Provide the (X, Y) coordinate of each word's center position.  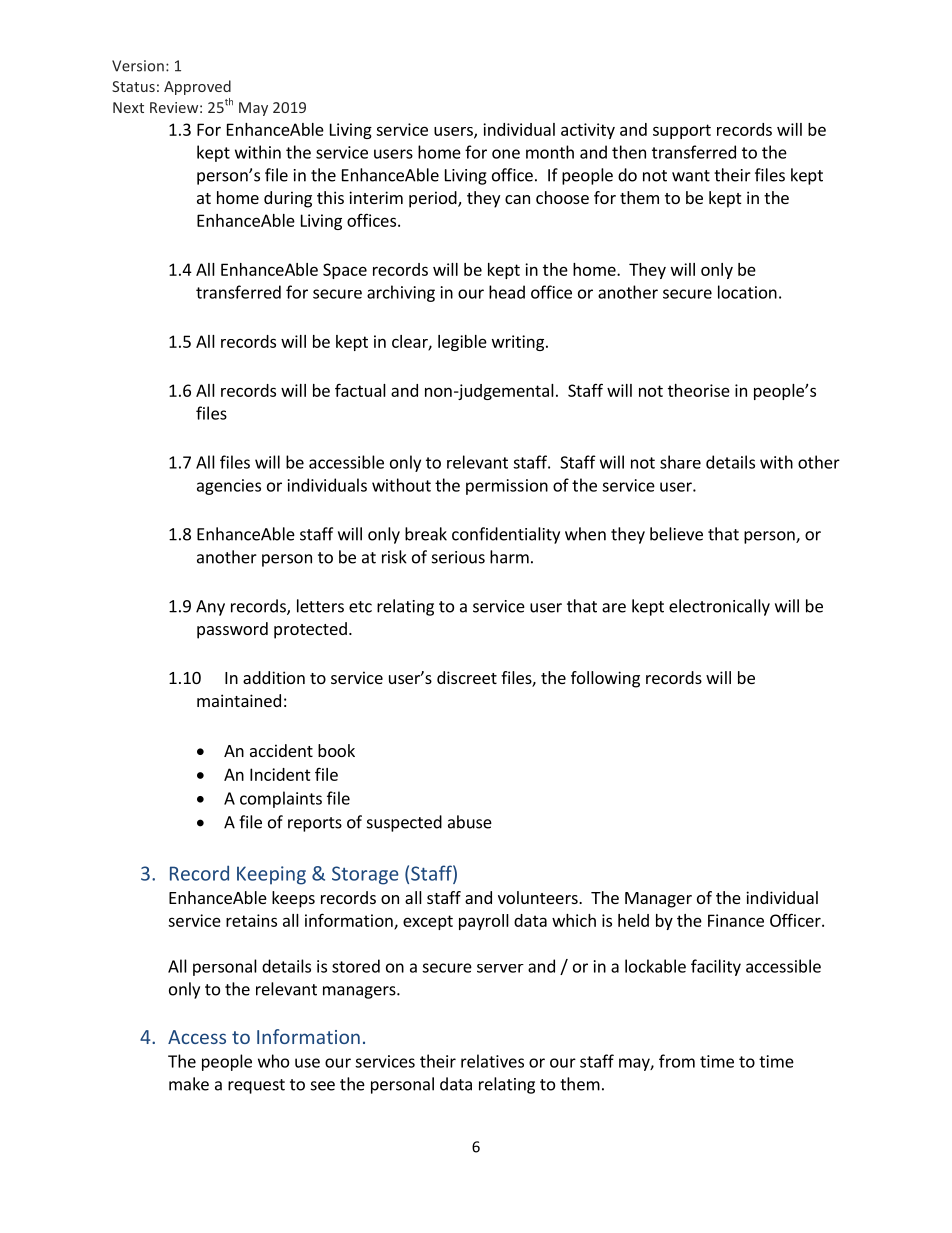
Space (345, 271)
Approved (197, 87)
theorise (699, 390)
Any (210, 608)
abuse (470, 822)
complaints (281, 799)
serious (458, 557)
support (682, 131)
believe (676, 534)
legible (462, 343)
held (633, 920)
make (189, 1084)
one (506, 154)
